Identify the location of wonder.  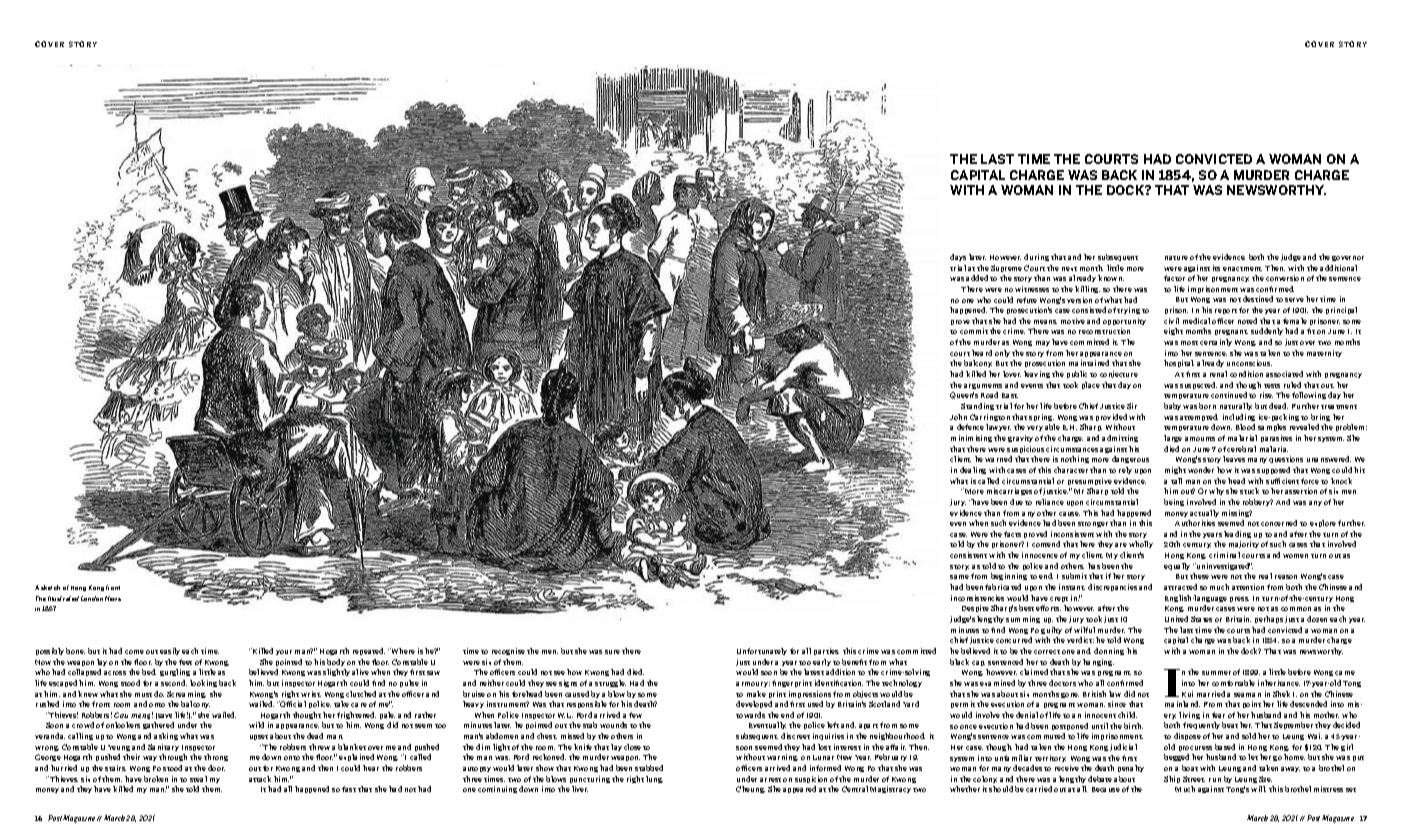
(1201, 470).
